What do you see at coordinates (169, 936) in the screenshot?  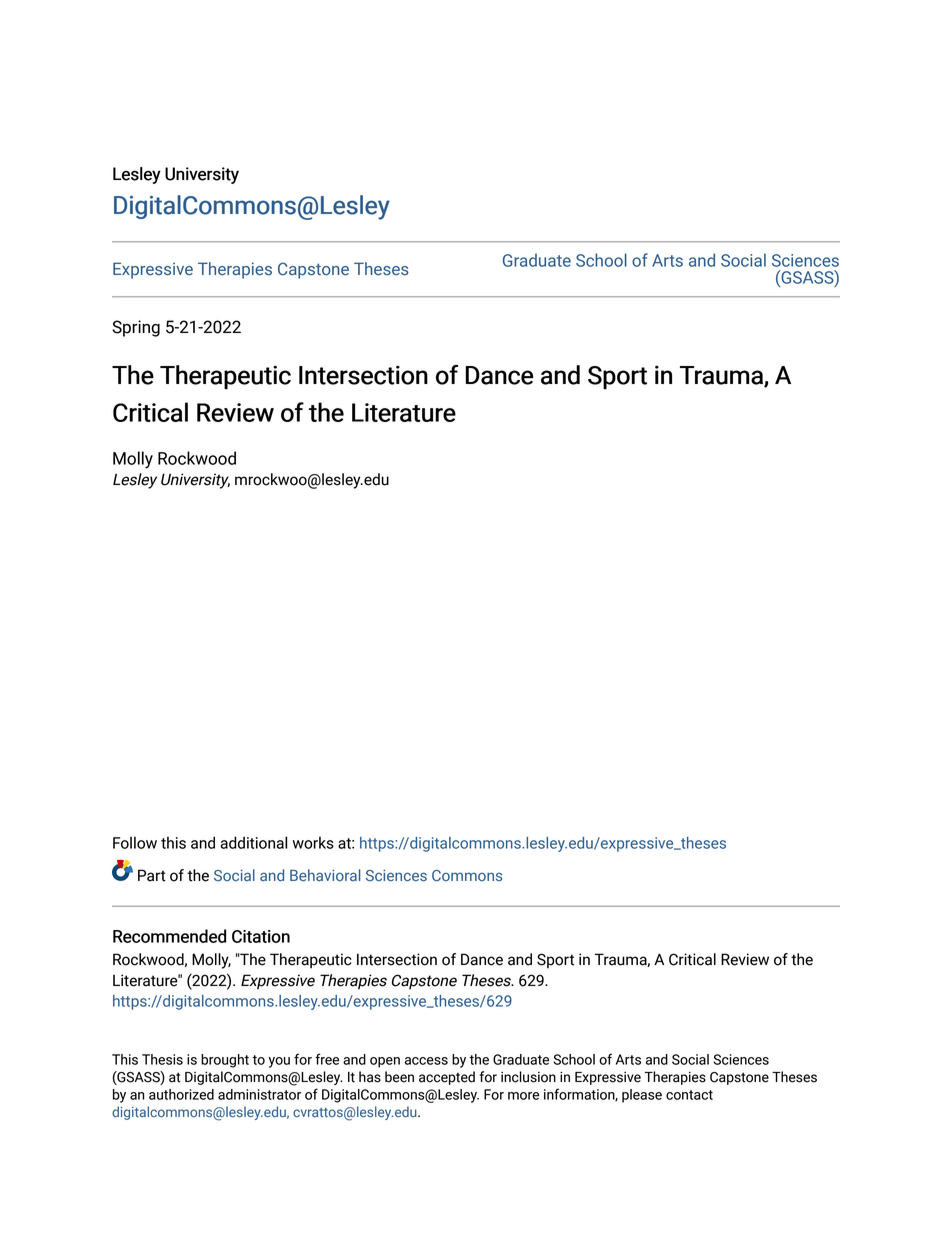 I see `Recommended` at bounding box center [169, 936].
